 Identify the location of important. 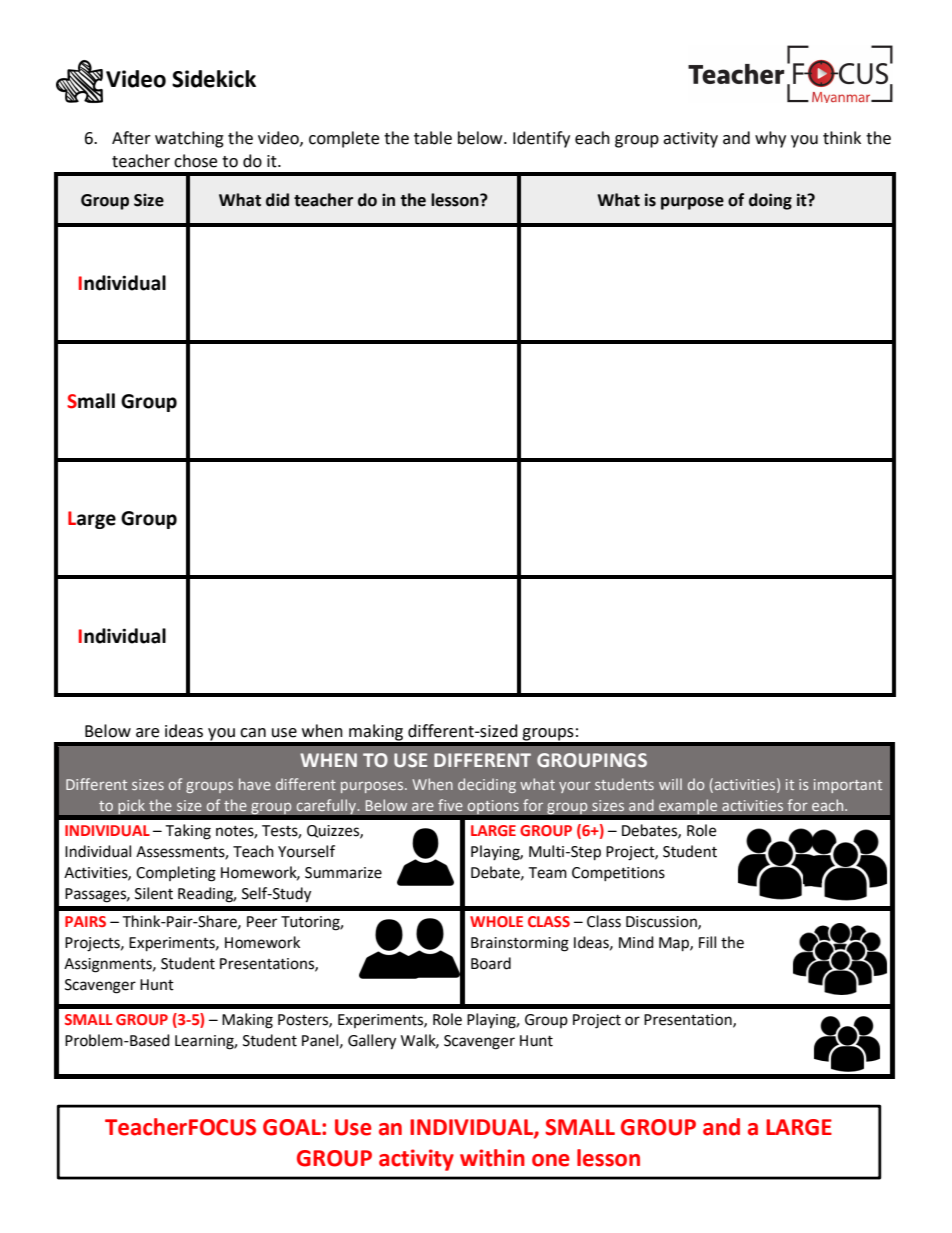
(848, 786).
